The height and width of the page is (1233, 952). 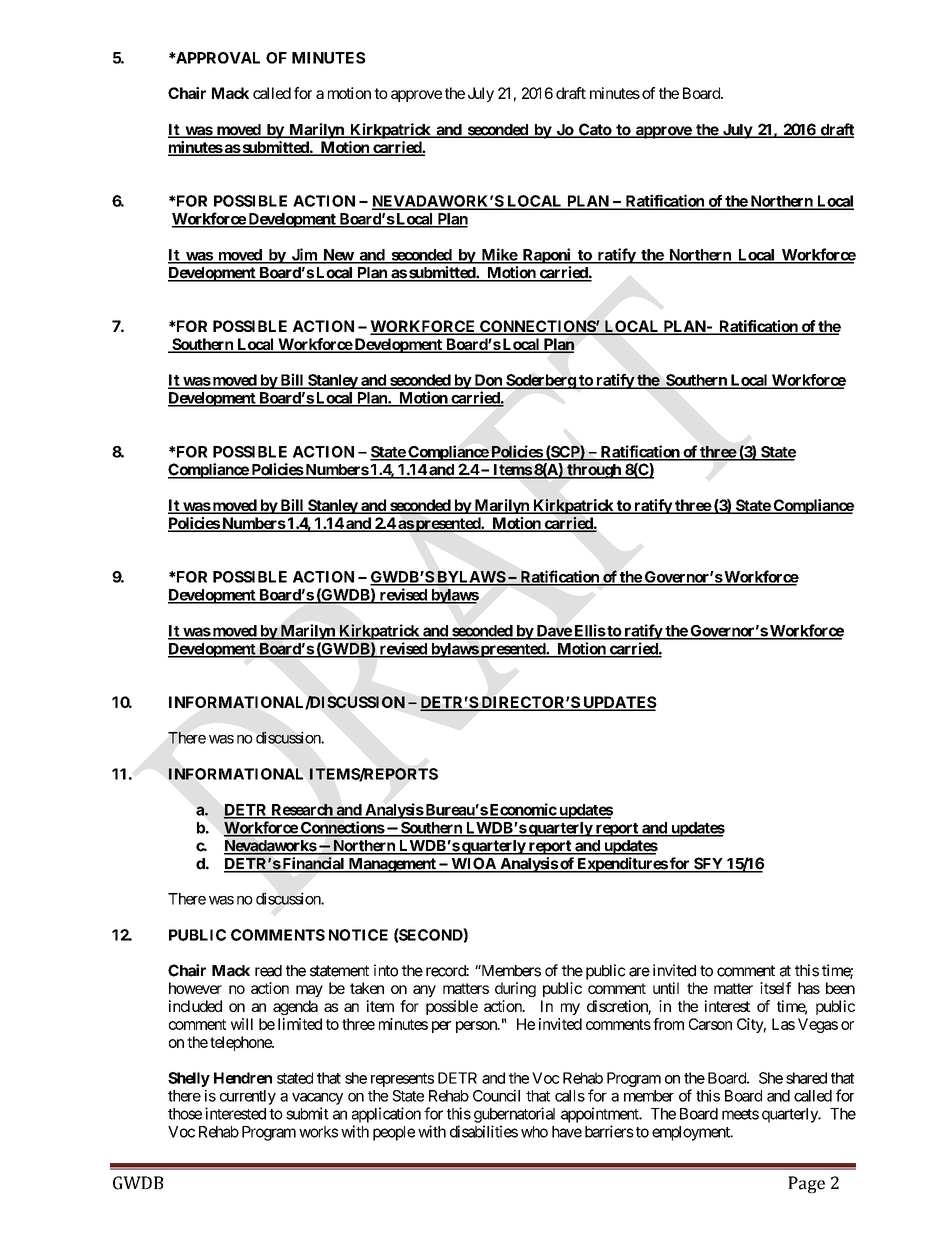 What do you see at coordinates (594, 471) in the page?
I see `through` at bounding box center [594, 471].
